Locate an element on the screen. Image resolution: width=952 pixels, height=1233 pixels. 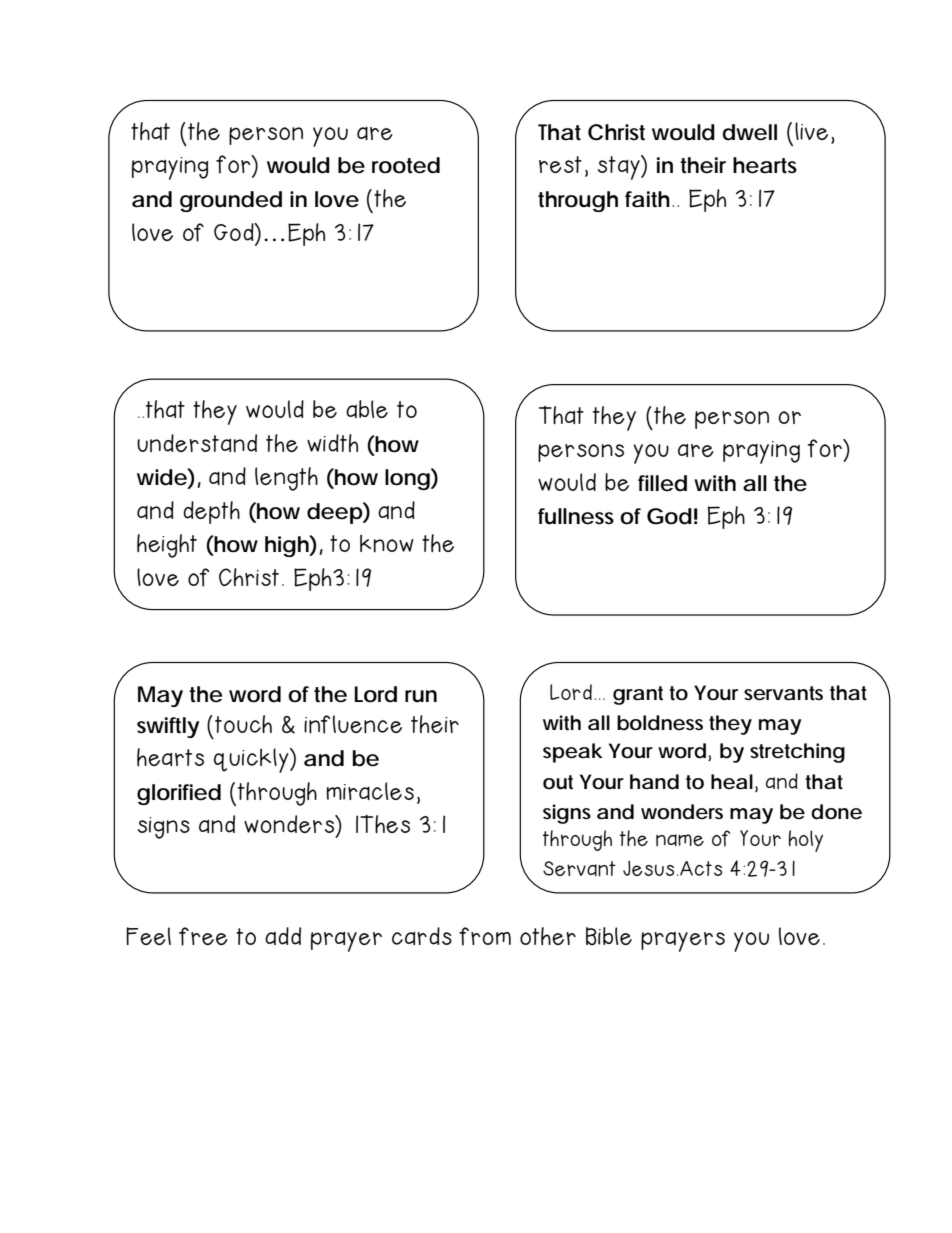
free is located at coordinates (203, 936).
